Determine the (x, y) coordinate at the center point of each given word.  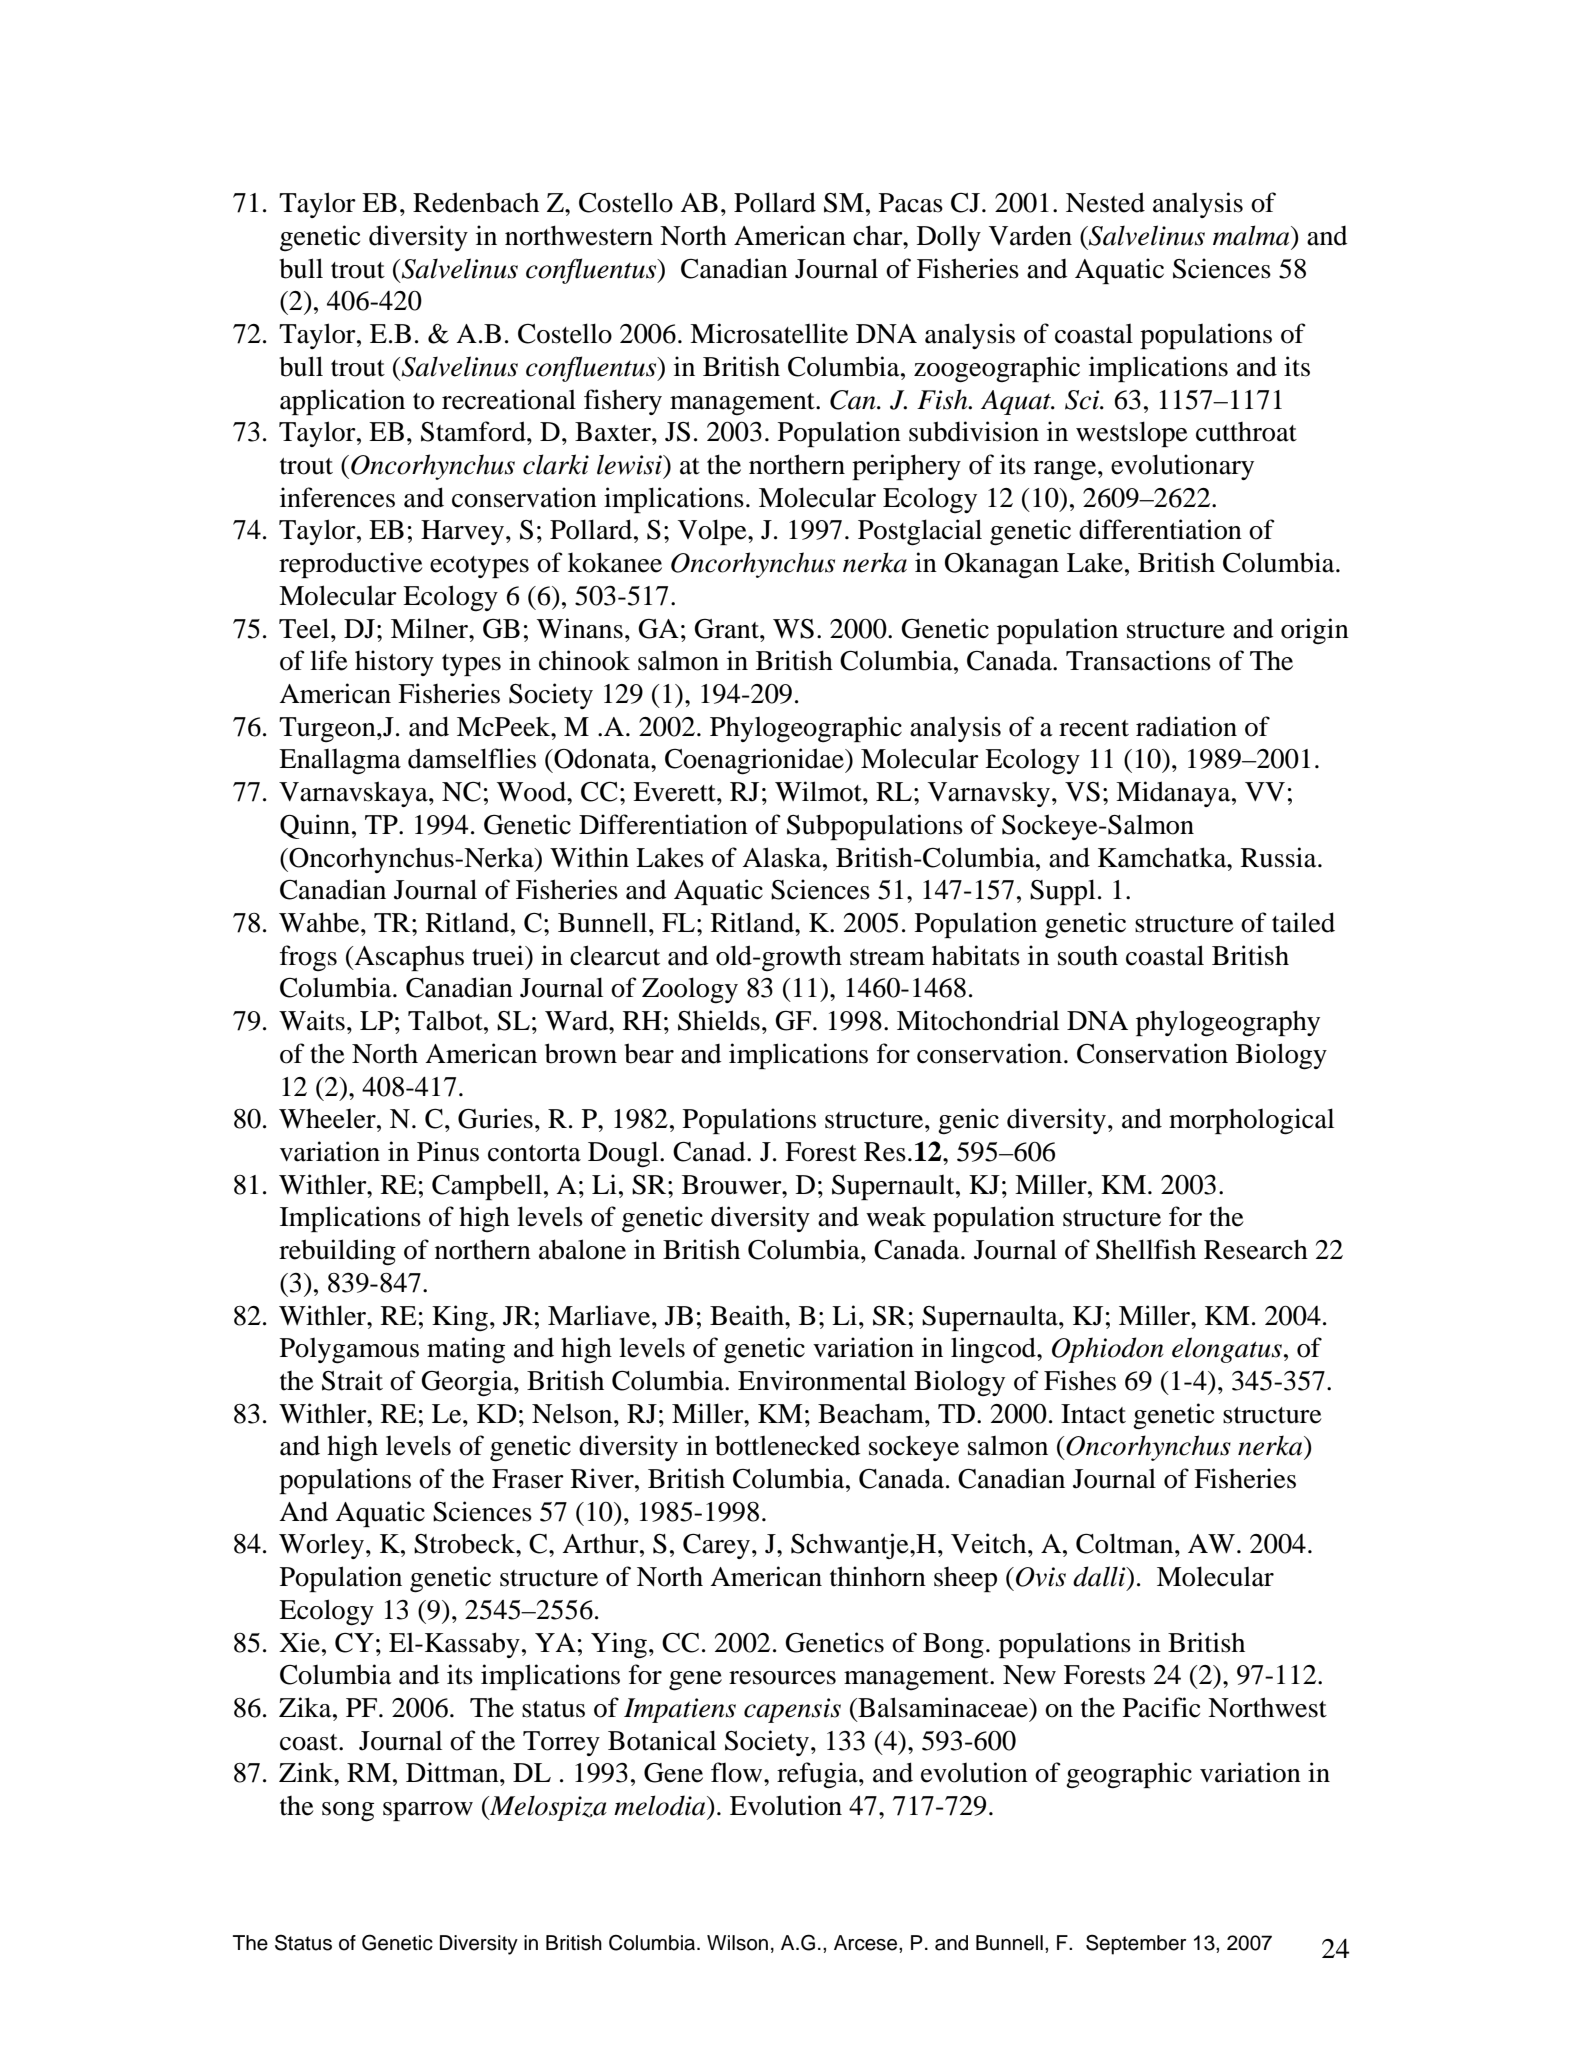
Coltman (1126, 1543)
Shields (719, 1020)
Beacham (872, 1414)
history (394, 663)
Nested (1105, 202)
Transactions (1138, 660)
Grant (727, 629)
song (348, 1812)
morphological (1251, 1121)
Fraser (528, 1479)
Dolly (949, 238)
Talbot (446, 1020)
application (342, 402)
